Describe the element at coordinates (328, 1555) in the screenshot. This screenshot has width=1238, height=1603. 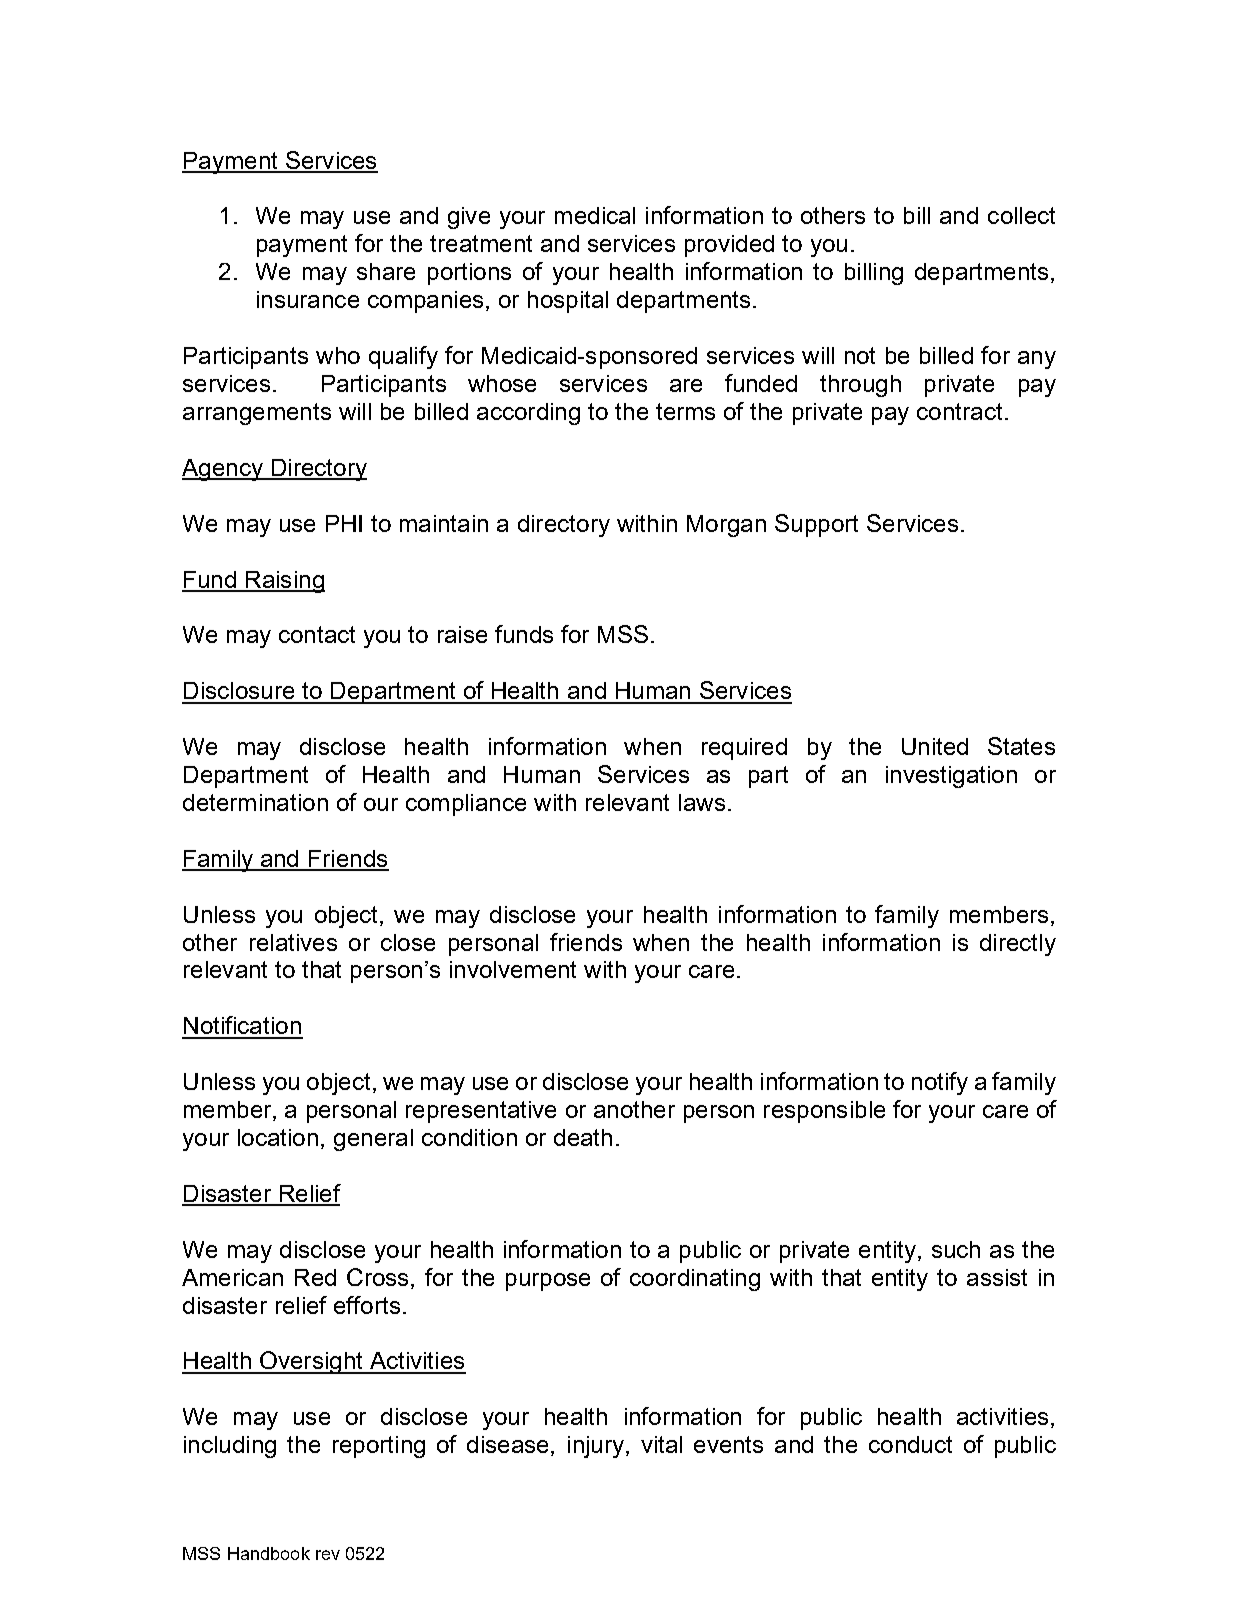
I see `rev` at that location.
